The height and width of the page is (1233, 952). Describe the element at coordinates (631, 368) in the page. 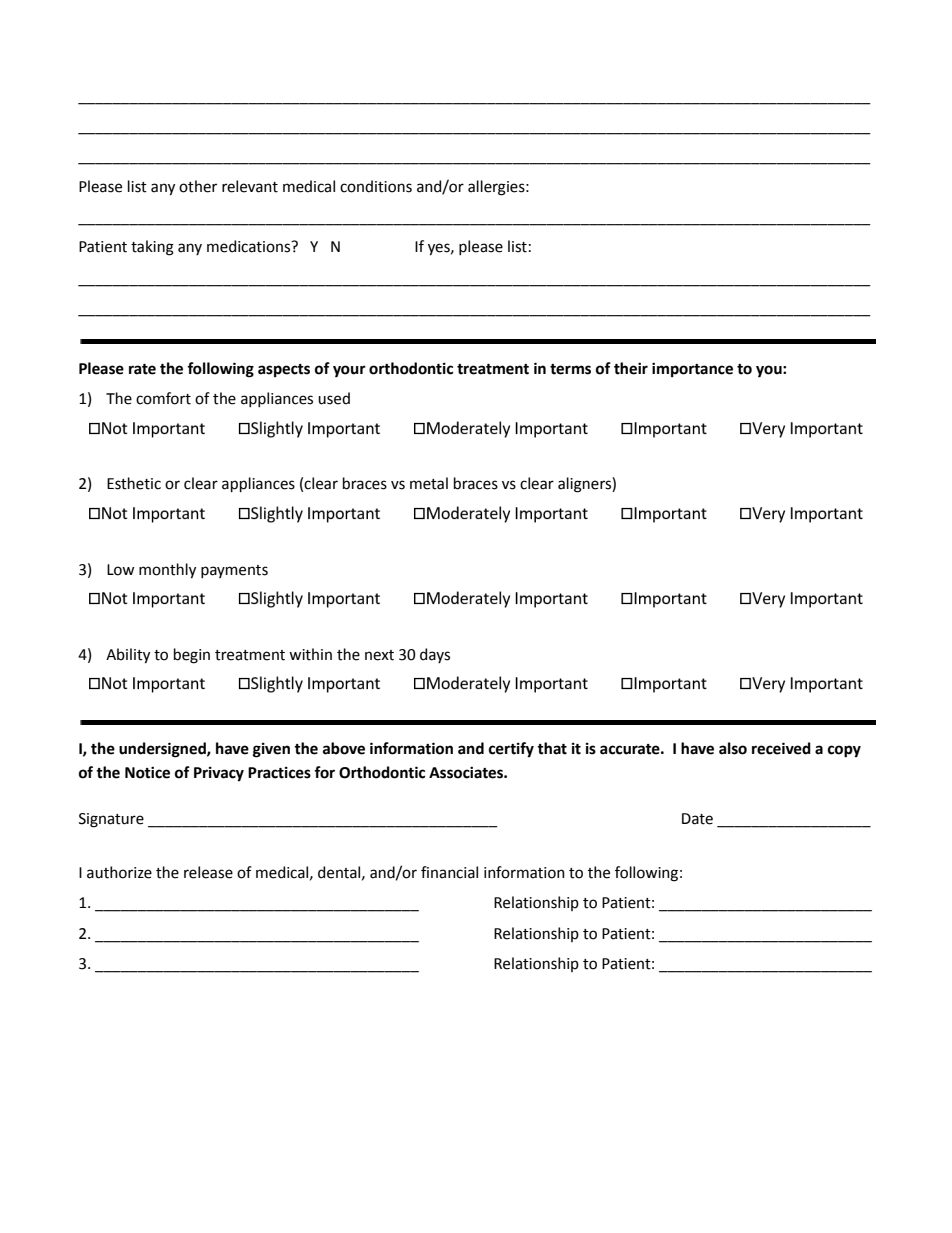

I see `their` at that location.
